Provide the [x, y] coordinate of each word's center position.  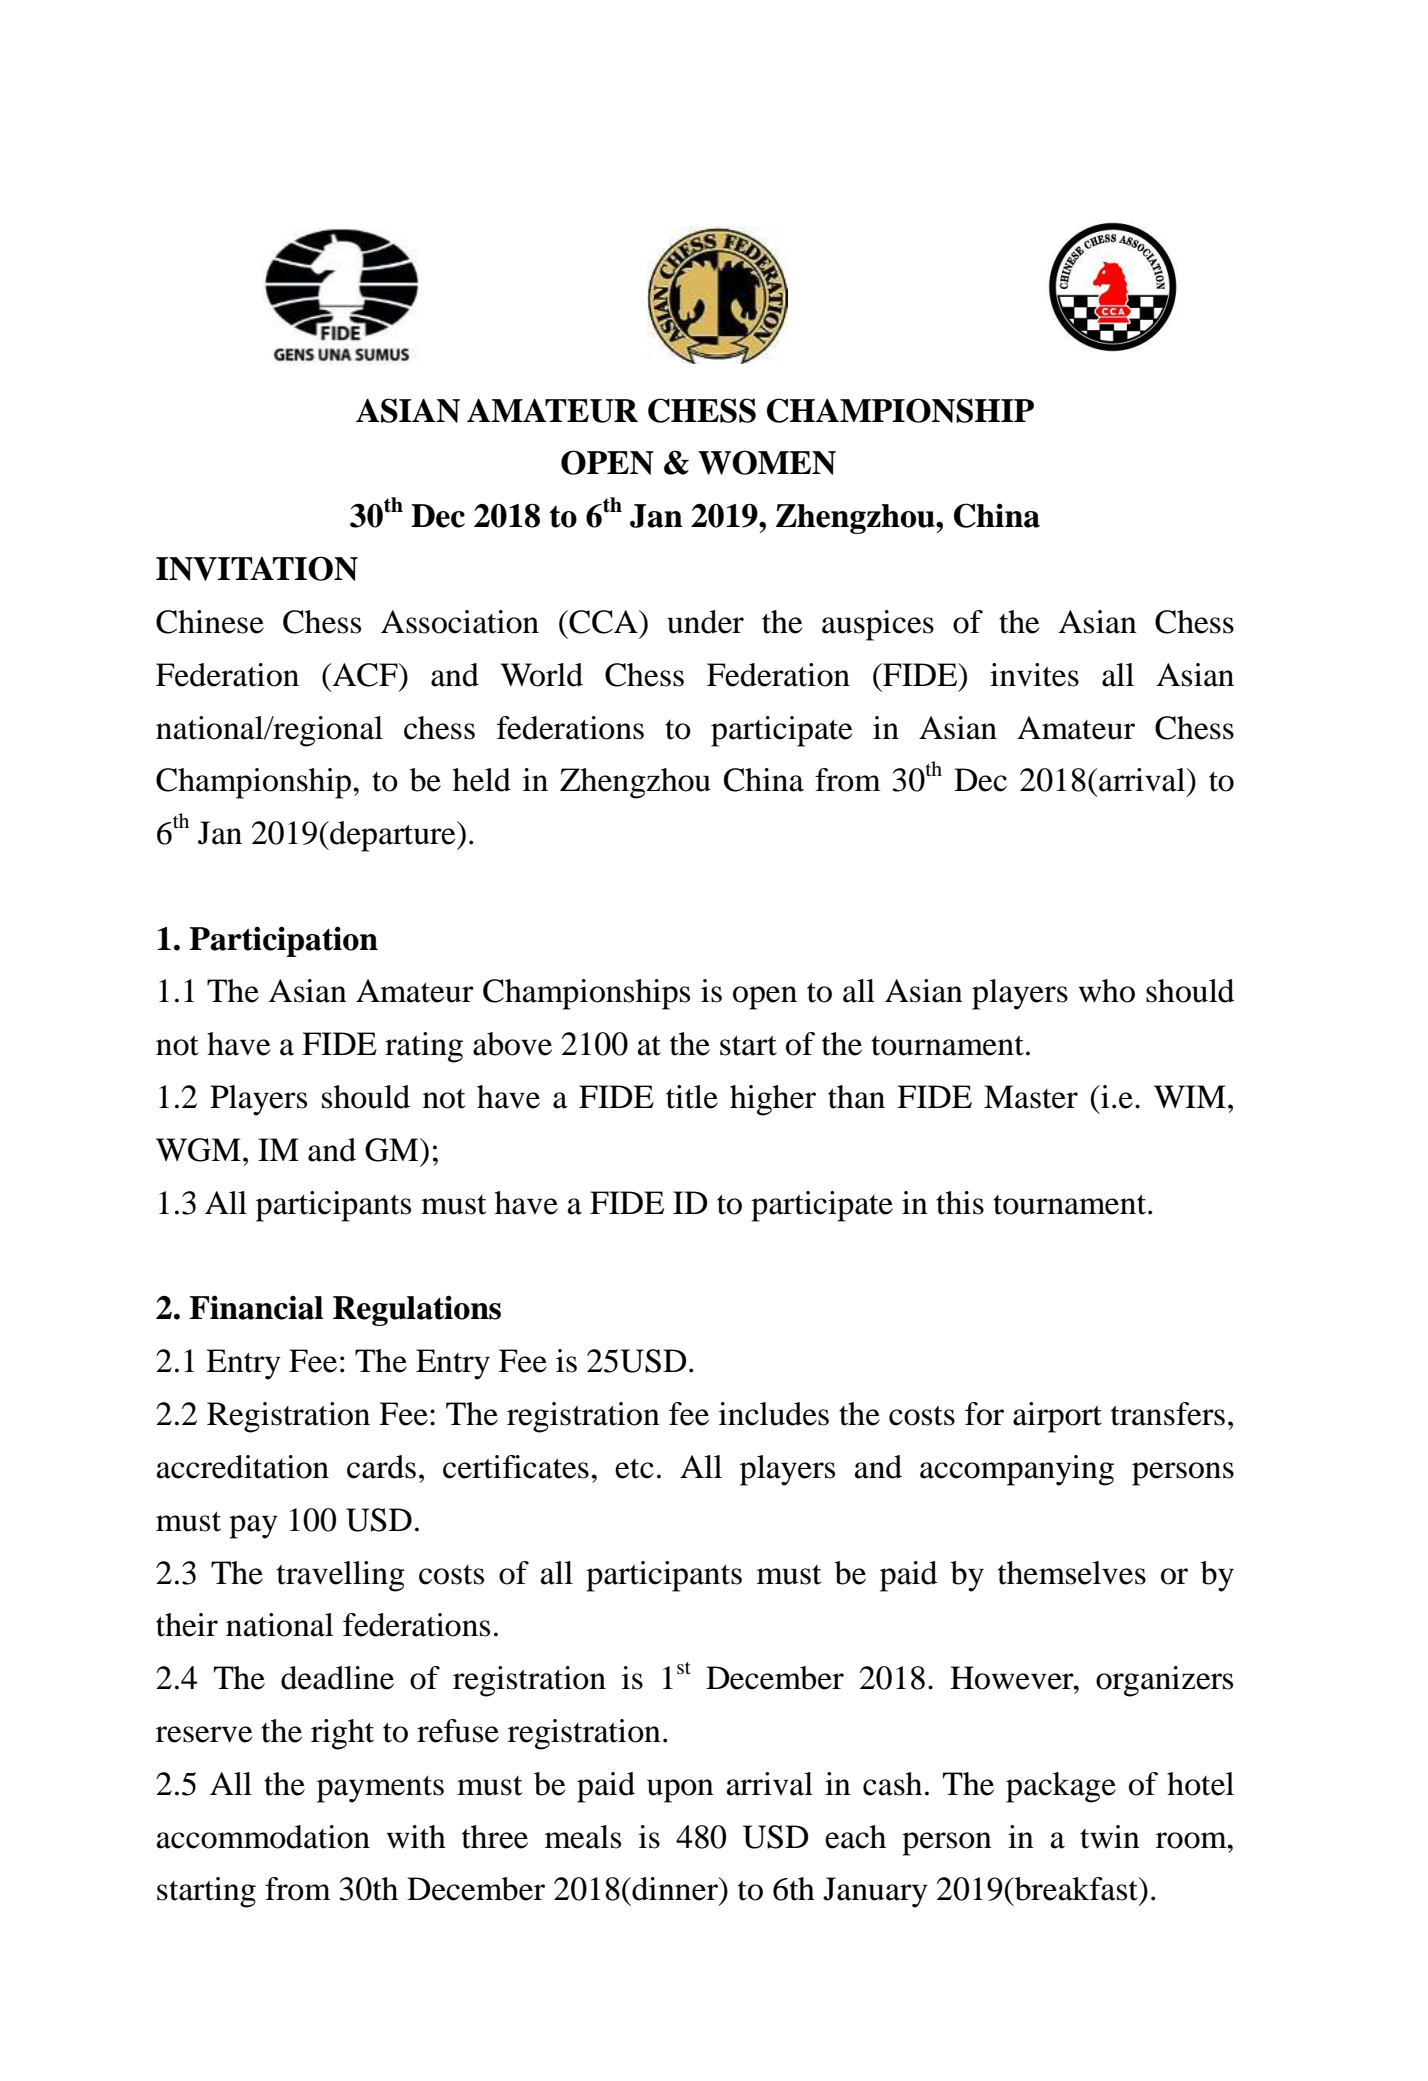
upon [680, 1791]
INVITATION [257, 568]
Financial [256, 1307]
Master [1031, 1097]
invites [1034, 675]
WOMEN [767, 462]
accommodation [263, 1837]
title [692, 1097]
